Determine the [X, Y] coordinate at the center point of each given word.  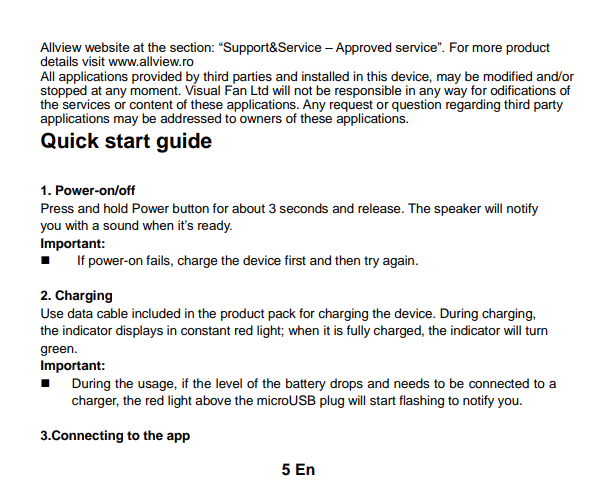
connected [499, 383]
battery [306, 384]
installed [325, 76]
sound [120, 225]
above [213, 400]
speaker [457, 209]
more [487, 49]
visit [93, 61]
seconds [303, 208]
